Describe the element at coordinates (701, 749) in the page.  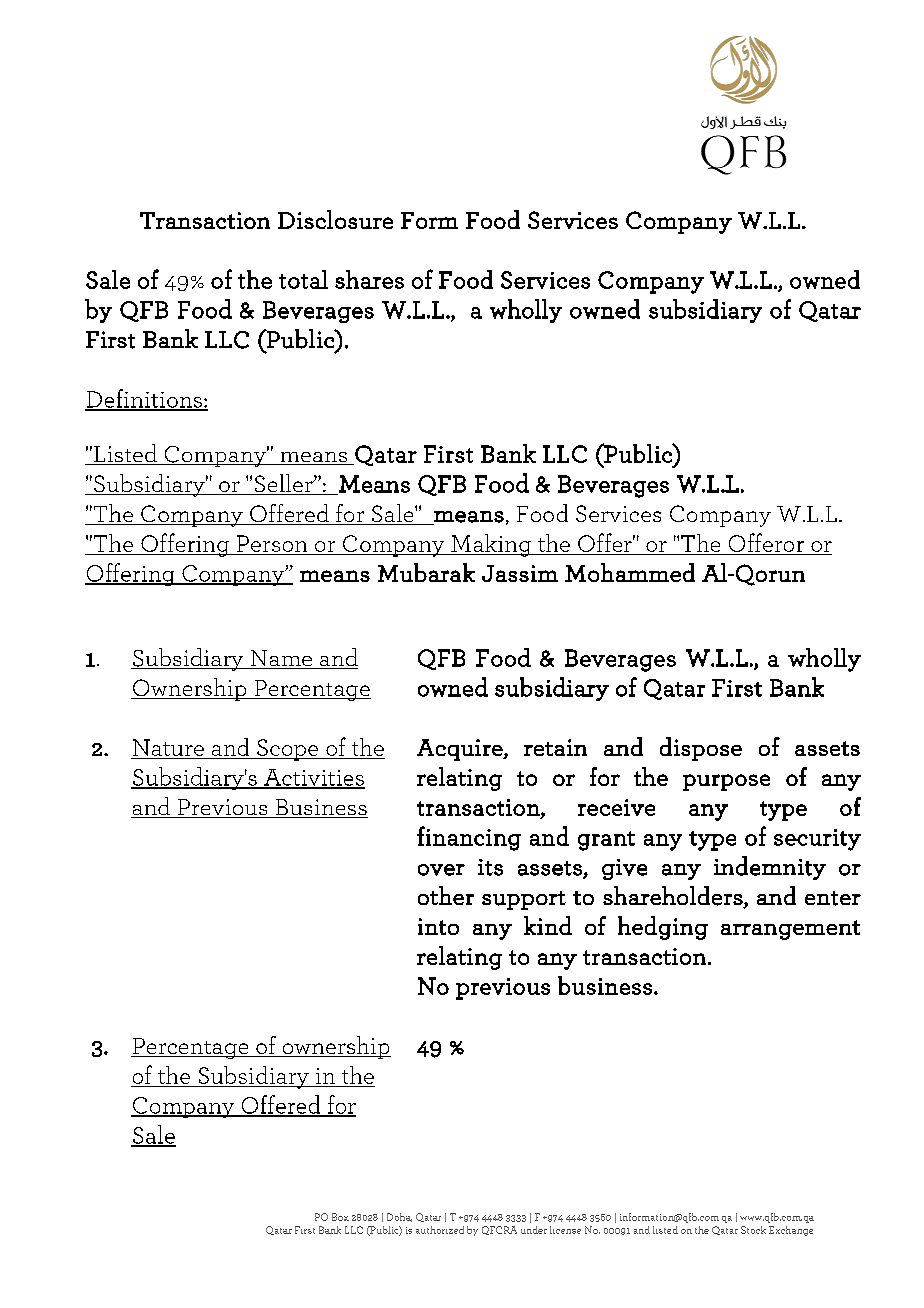
I see `dispose` at that location.
